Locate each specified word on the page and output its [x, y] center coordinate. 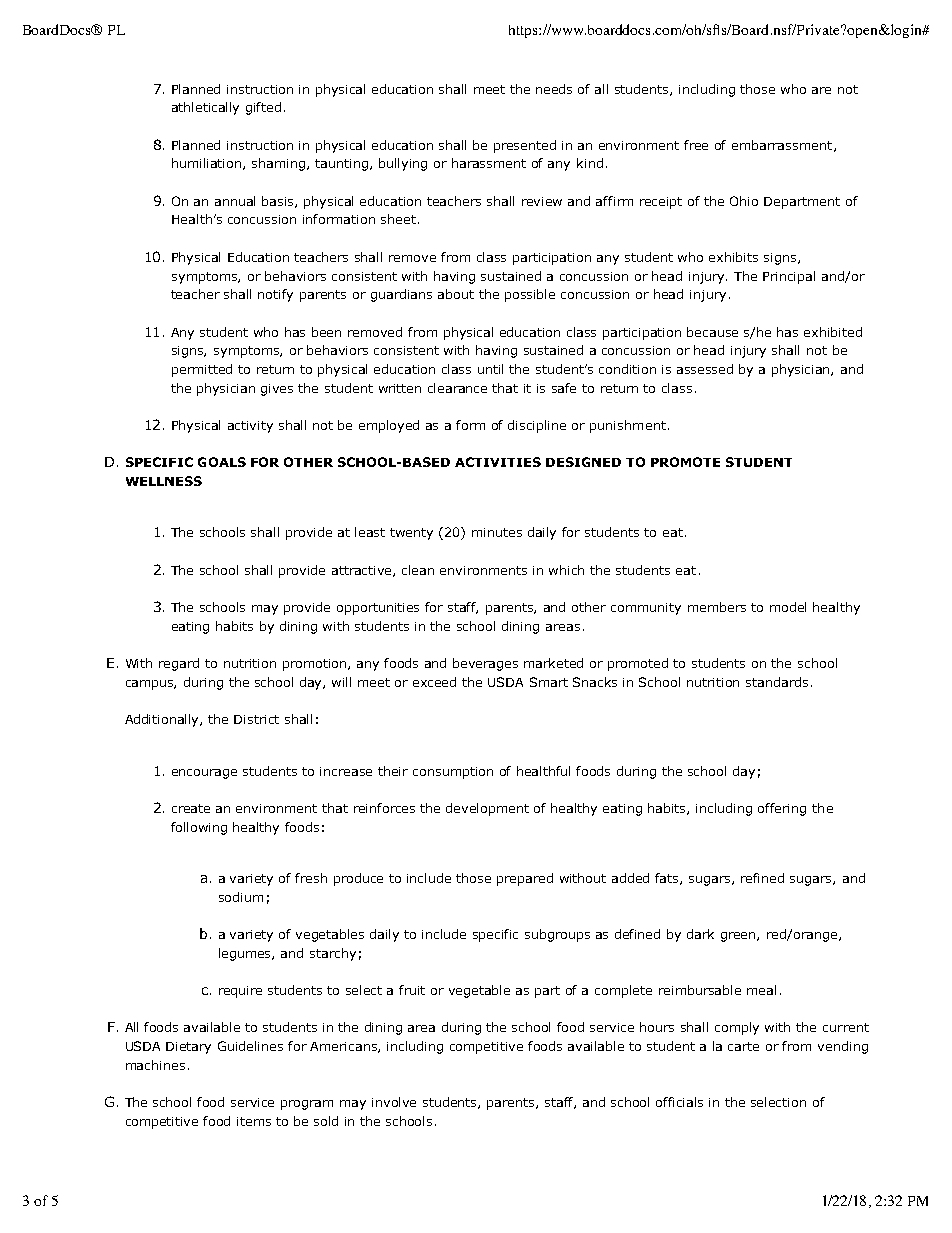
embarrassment [783, 146]
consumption [453, 773]
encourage [204, 774]
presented [525, 146]
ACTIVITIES [498, 462]
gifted [263, 108]
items [254, 1121]
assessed [705, 369]
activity [250, 427]
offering [782, 809]
